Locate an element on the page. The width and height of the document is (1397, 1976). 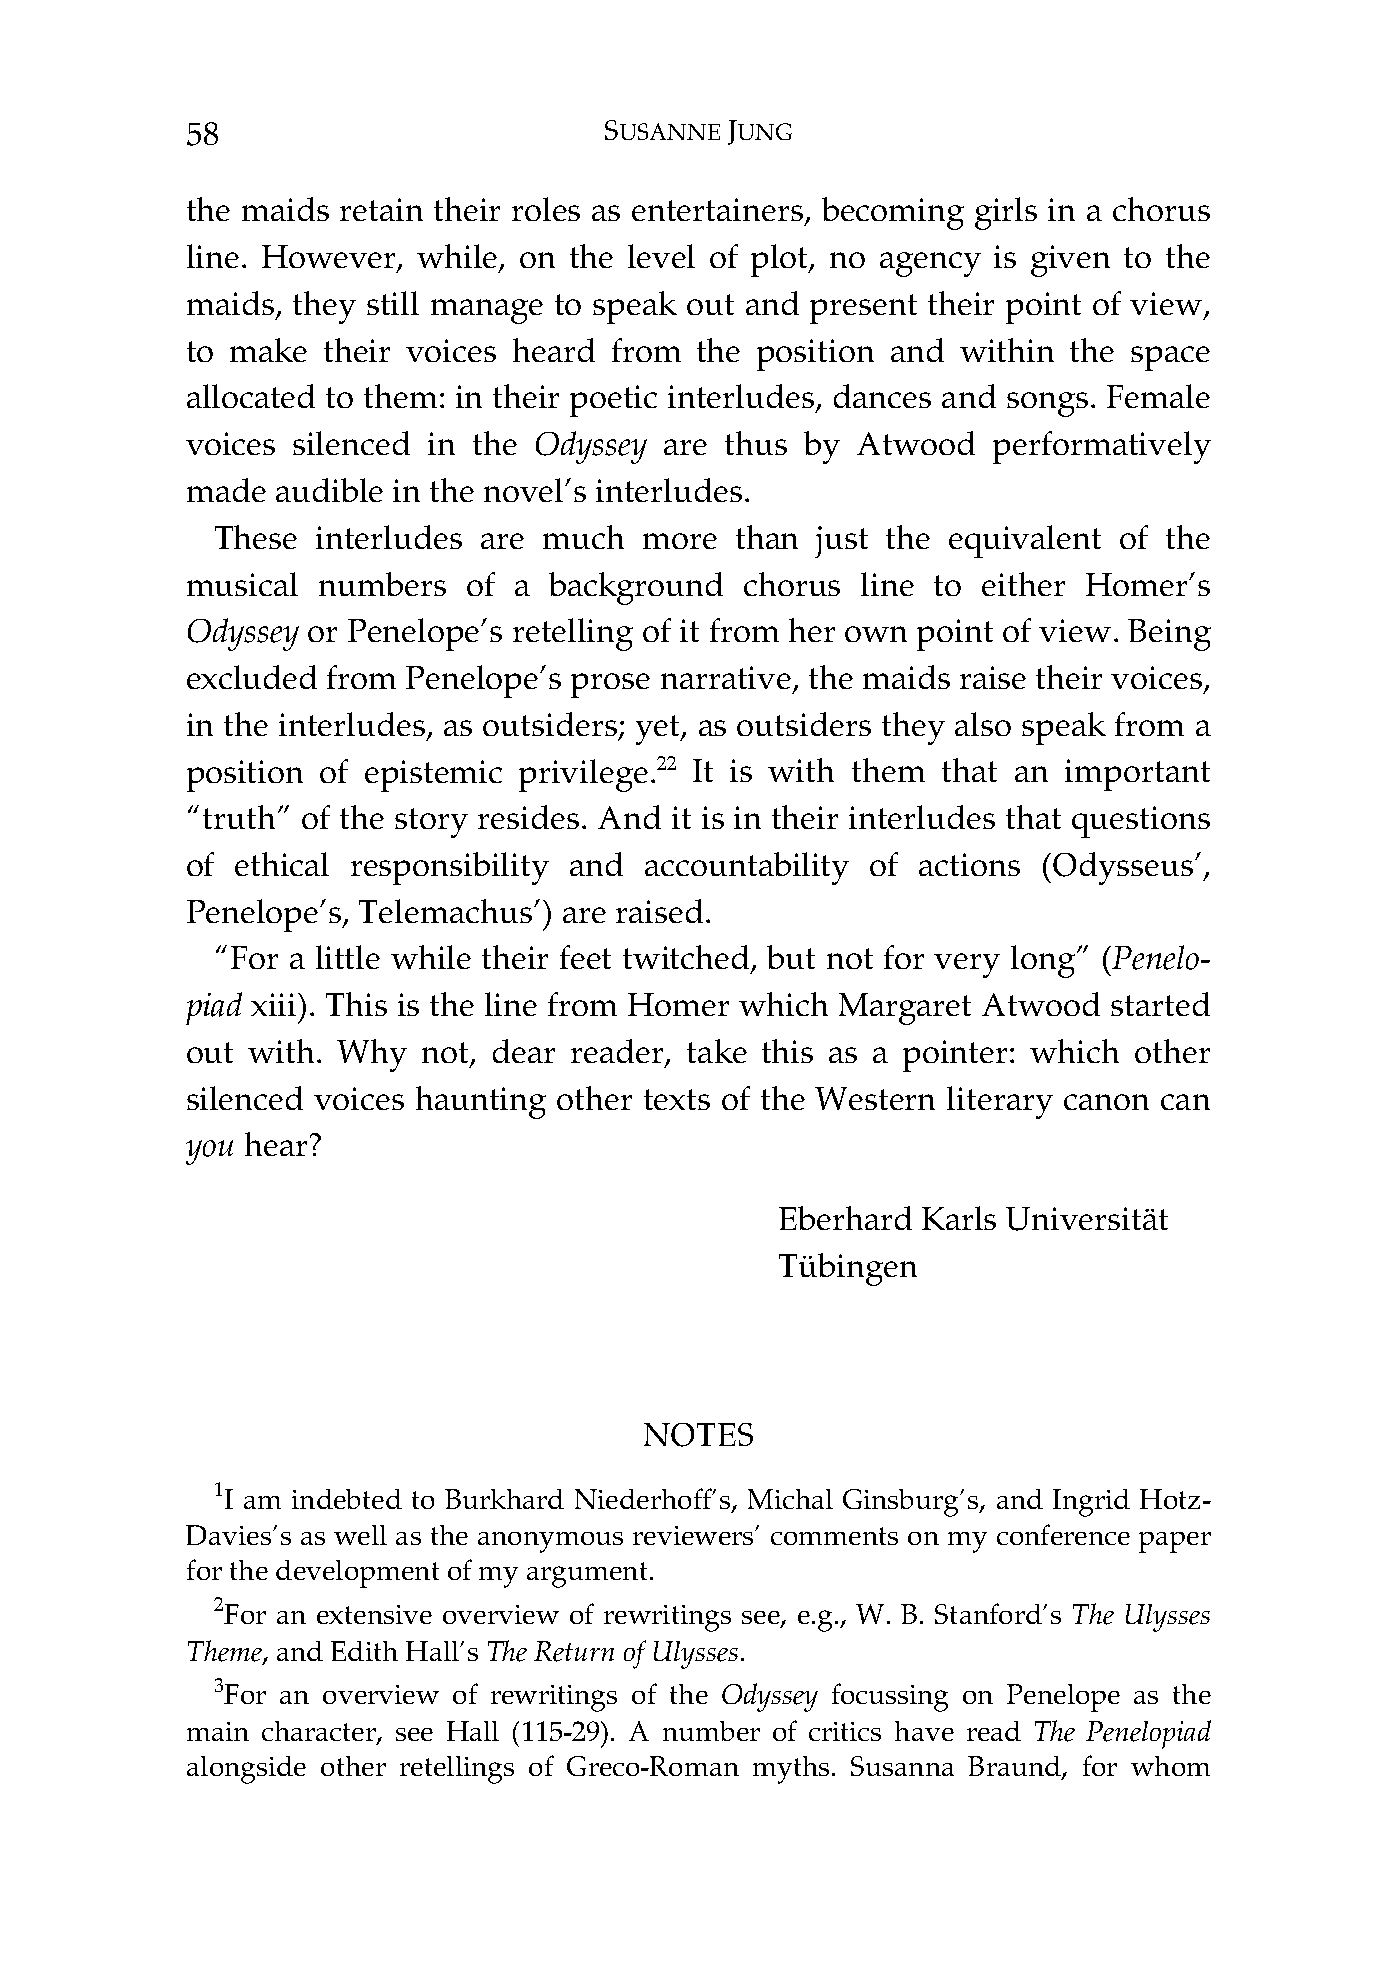
whom is located at coordinates (1170, 1766).
